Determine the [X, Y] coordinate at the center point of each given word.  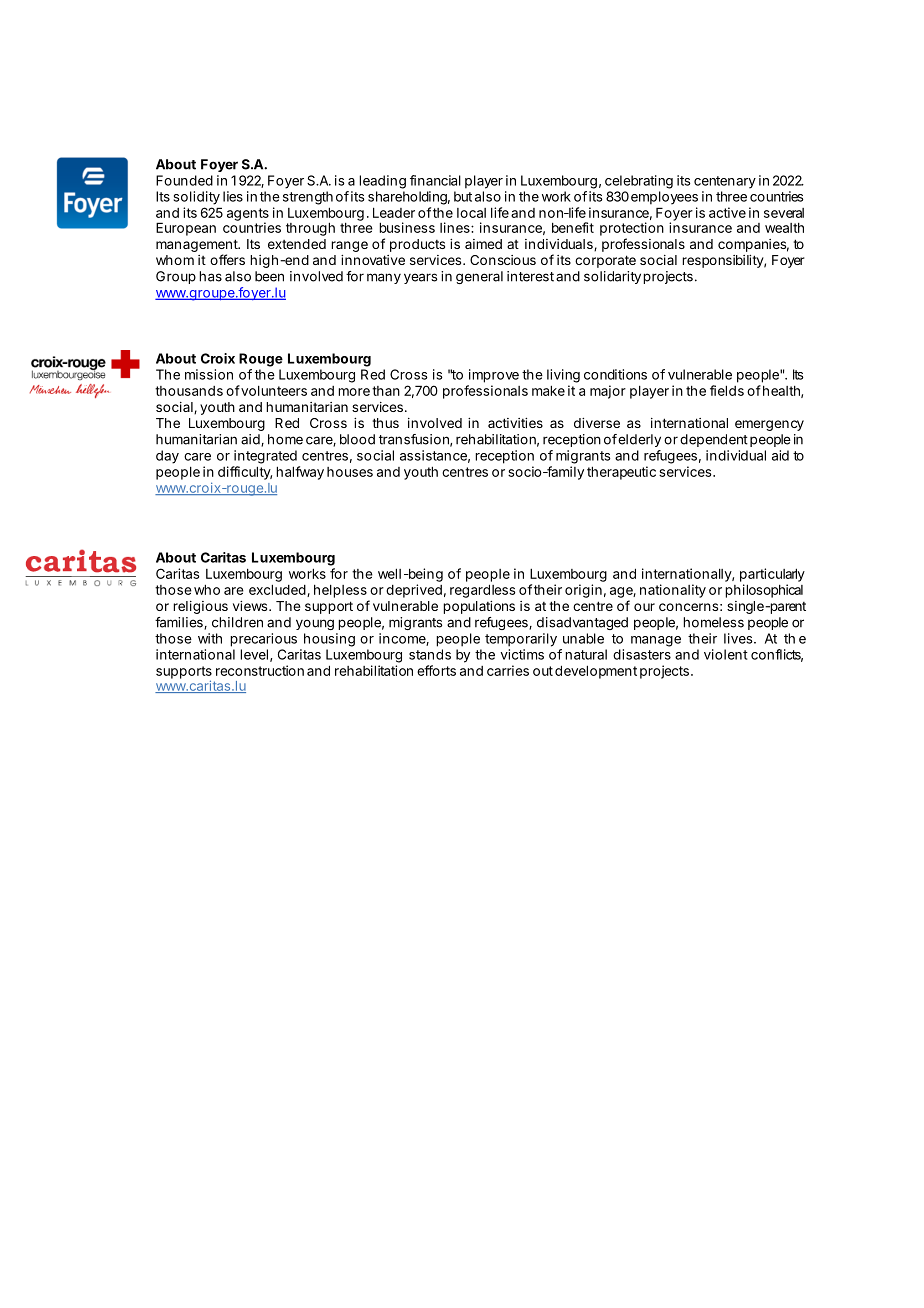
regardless [482, 591]
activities [515, 423]
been [269, 276]
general [479, 277]
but [463, 196]
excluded [277, 589]
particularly [772, 575]
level [254, 654]
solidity [197, 198]
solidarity [612, 277]
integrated [265, 457]
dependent [714, 440]
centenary [725, 182]
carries [508, 670]
